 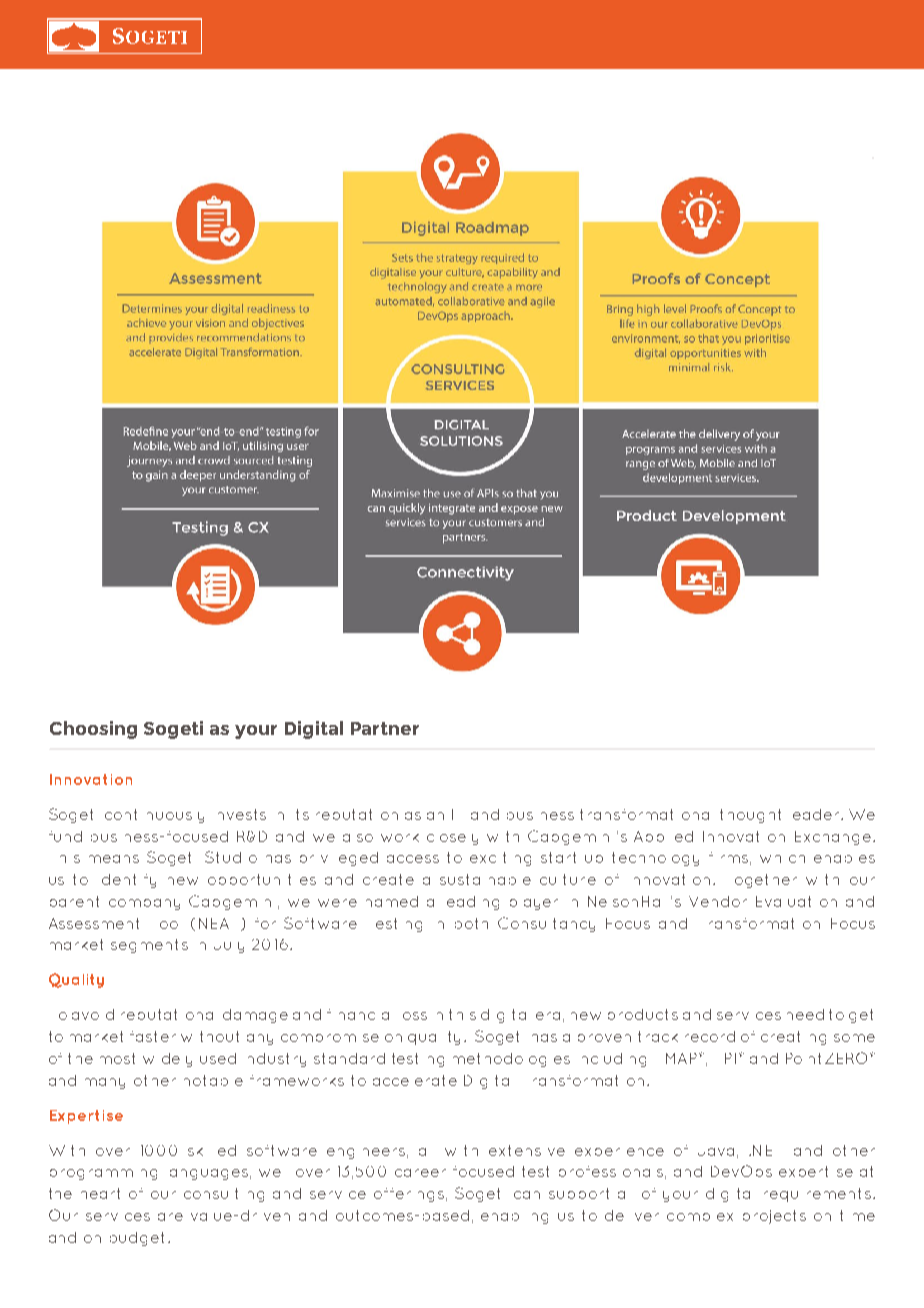 What do you see at coordinates (415, 1016) in the page?
I see `loss` at bounding box center [415, 1016].
